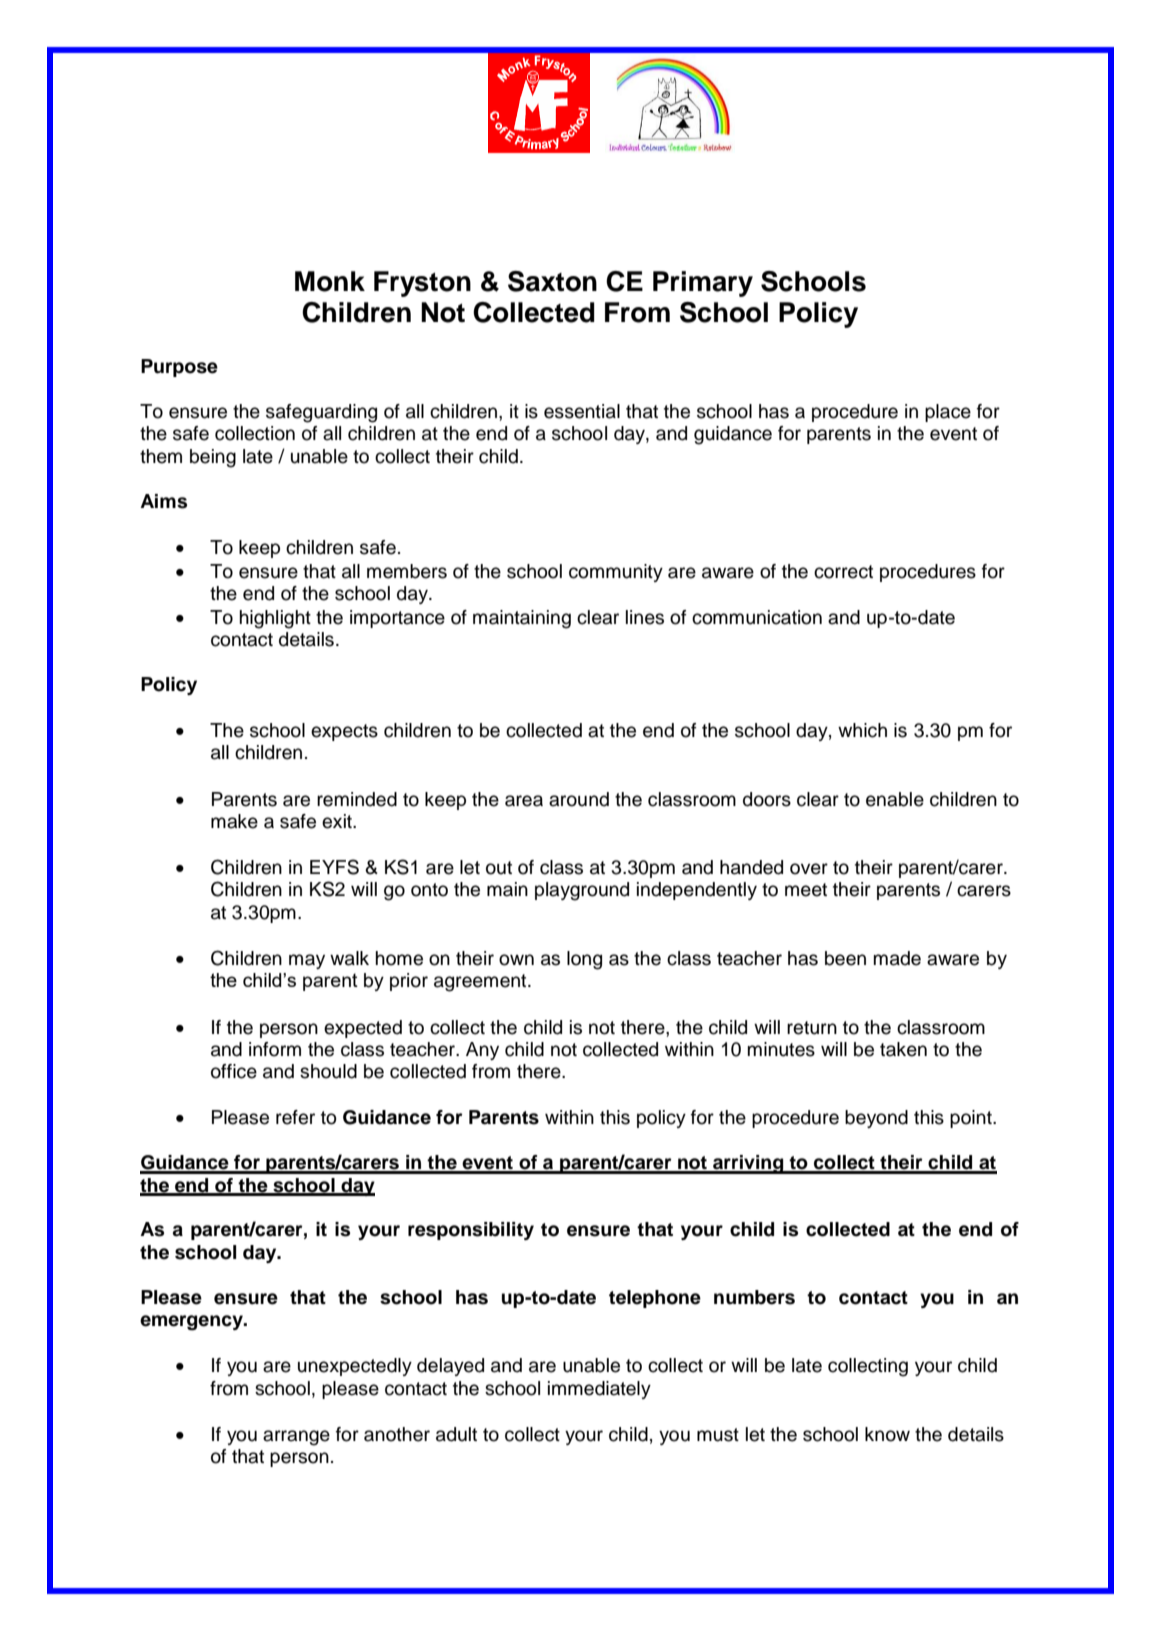 This screenshot has width=1160, height=1640. Describe the element at coordinates (296, 1438) in the screenshot. I see `arrange` at that location.
